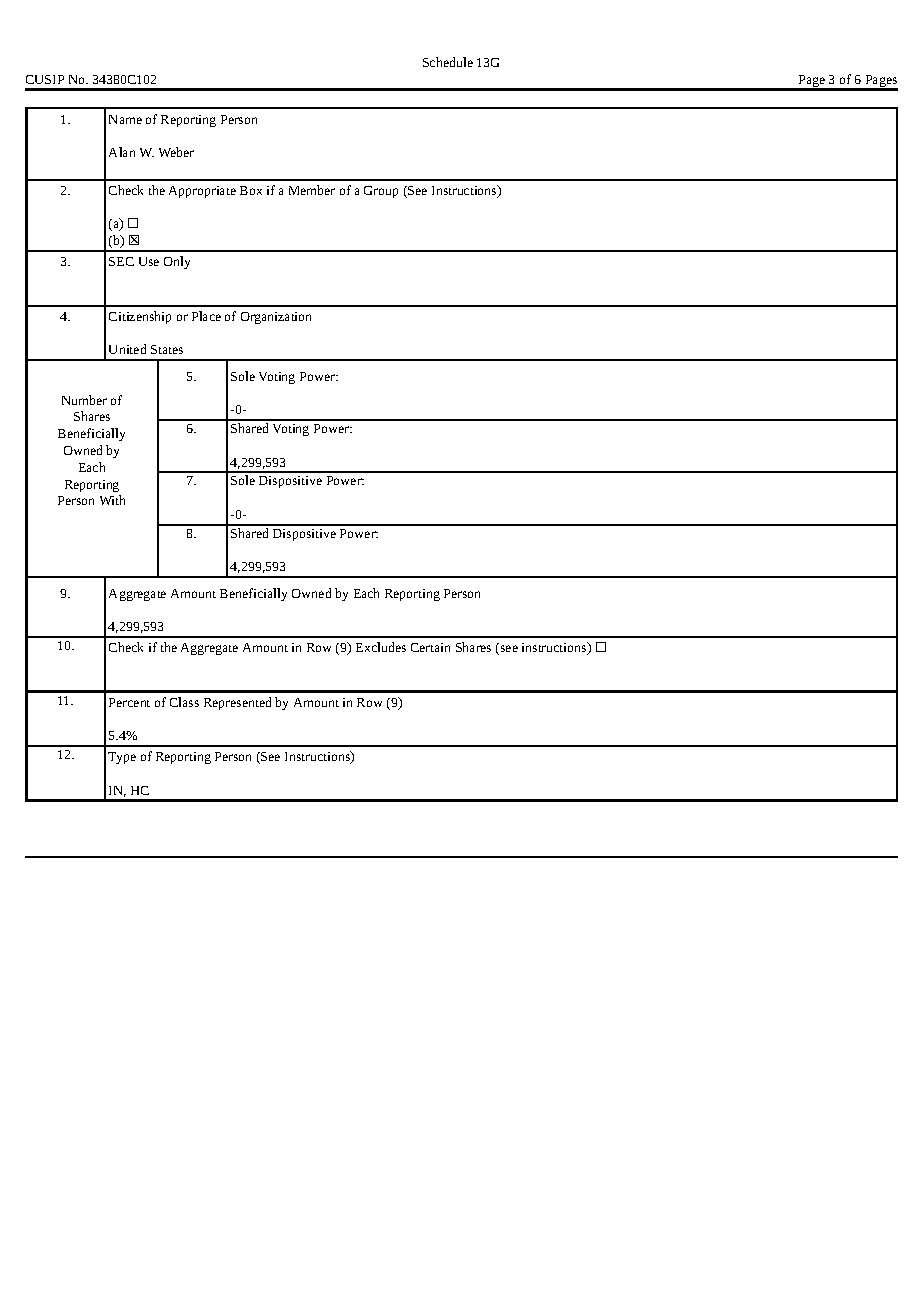 The width and height of the page is (924, 1308). Describe the element at coordinates (276, 318) in the page. I see `Organization` at that location.
